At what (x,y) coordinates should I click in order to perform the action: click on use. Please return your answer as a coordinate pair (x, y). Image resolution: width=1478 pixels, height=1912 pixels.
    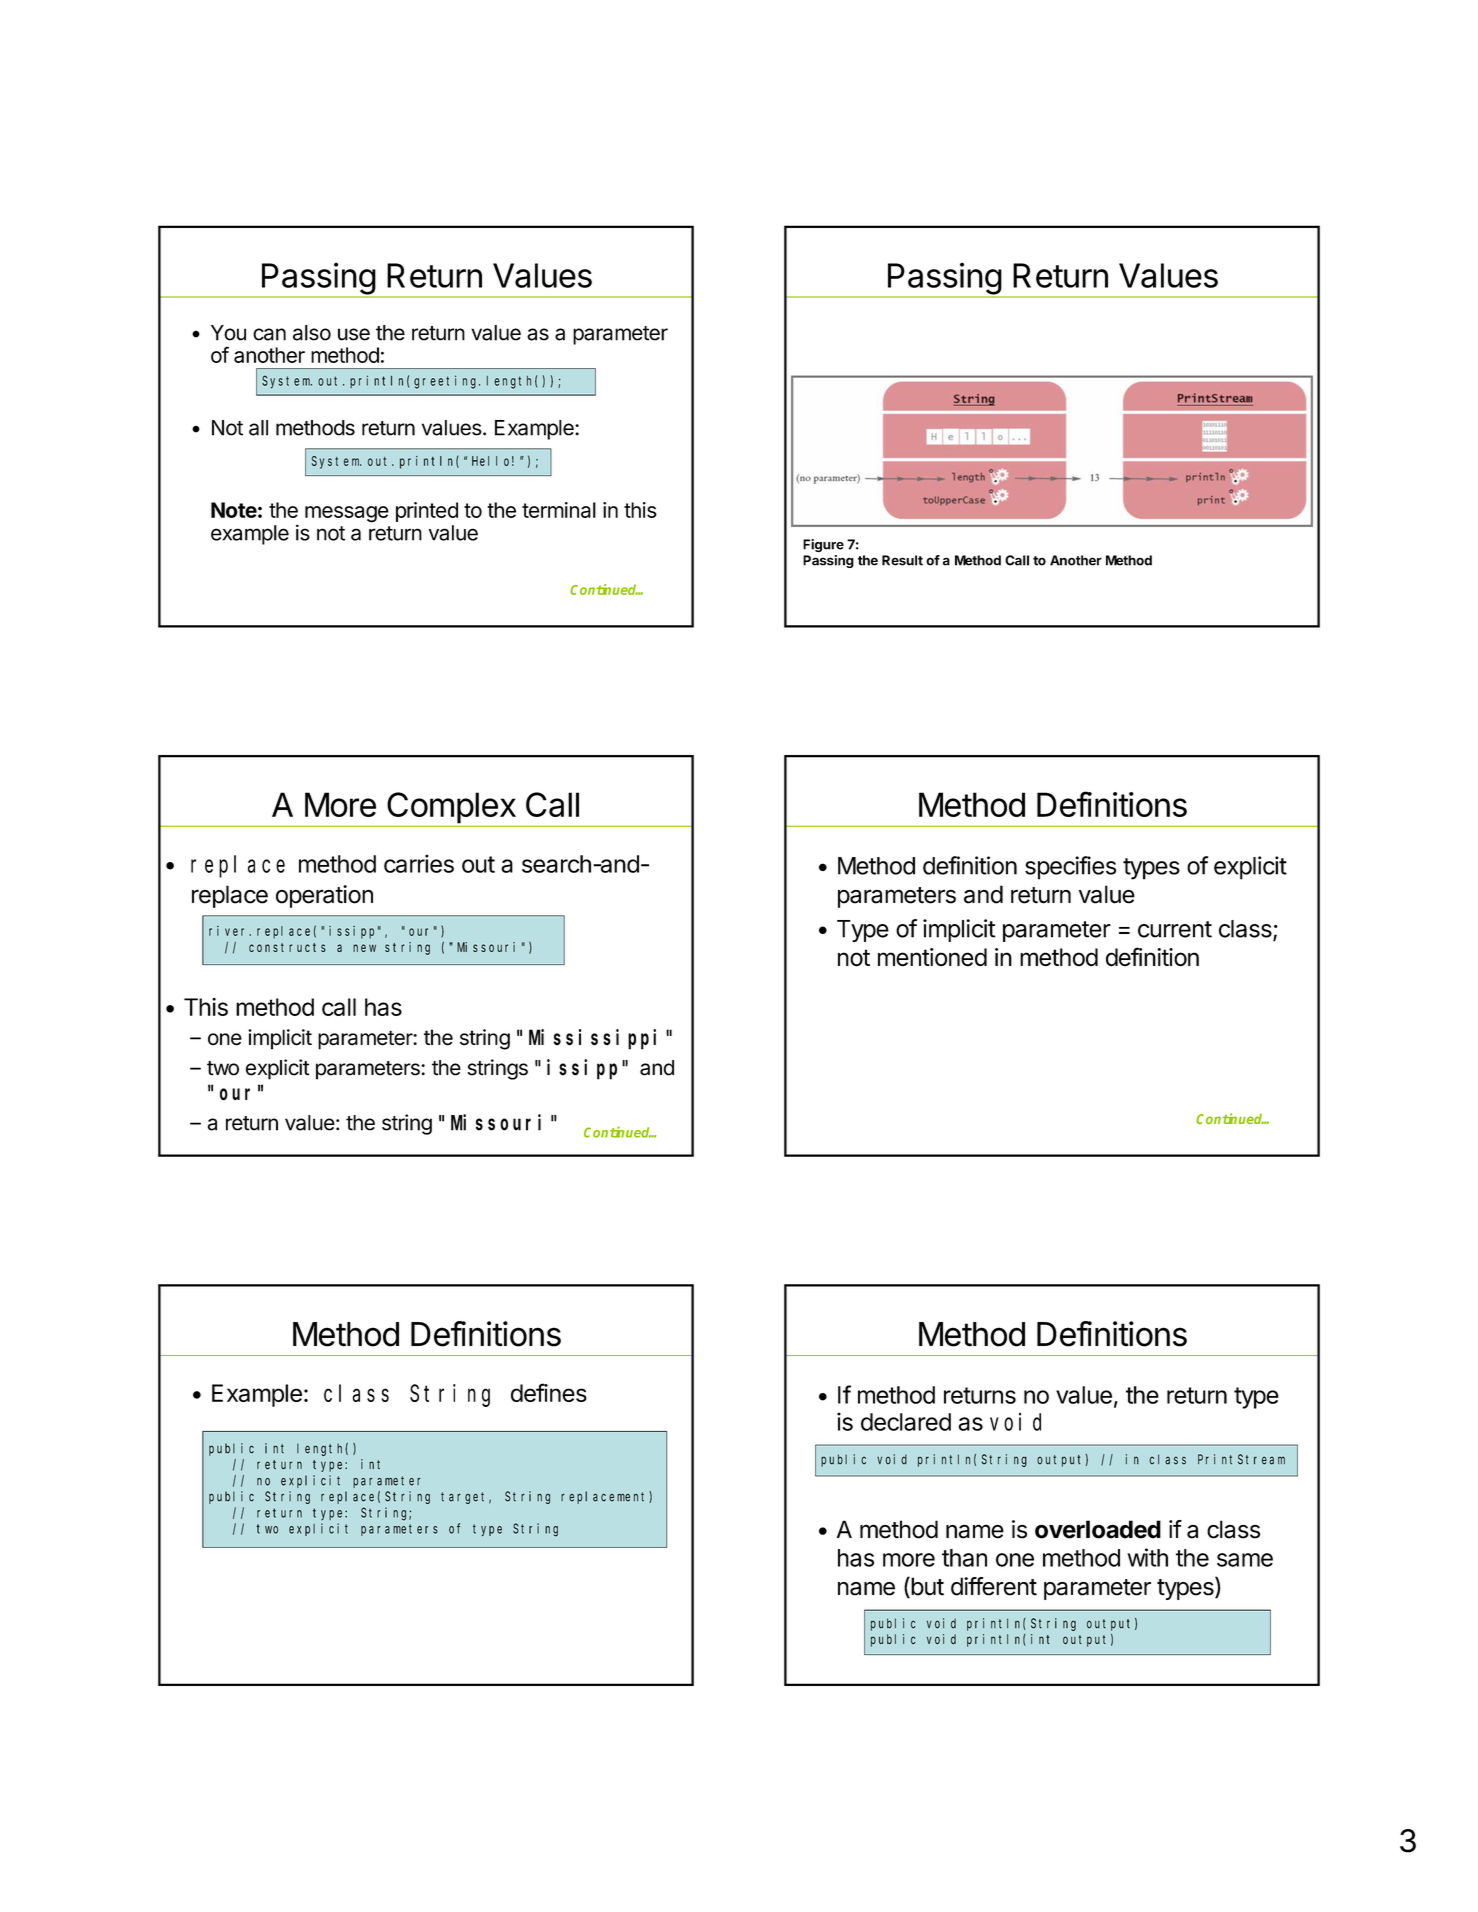
    Looking at the image, I should click on (354, 334).
